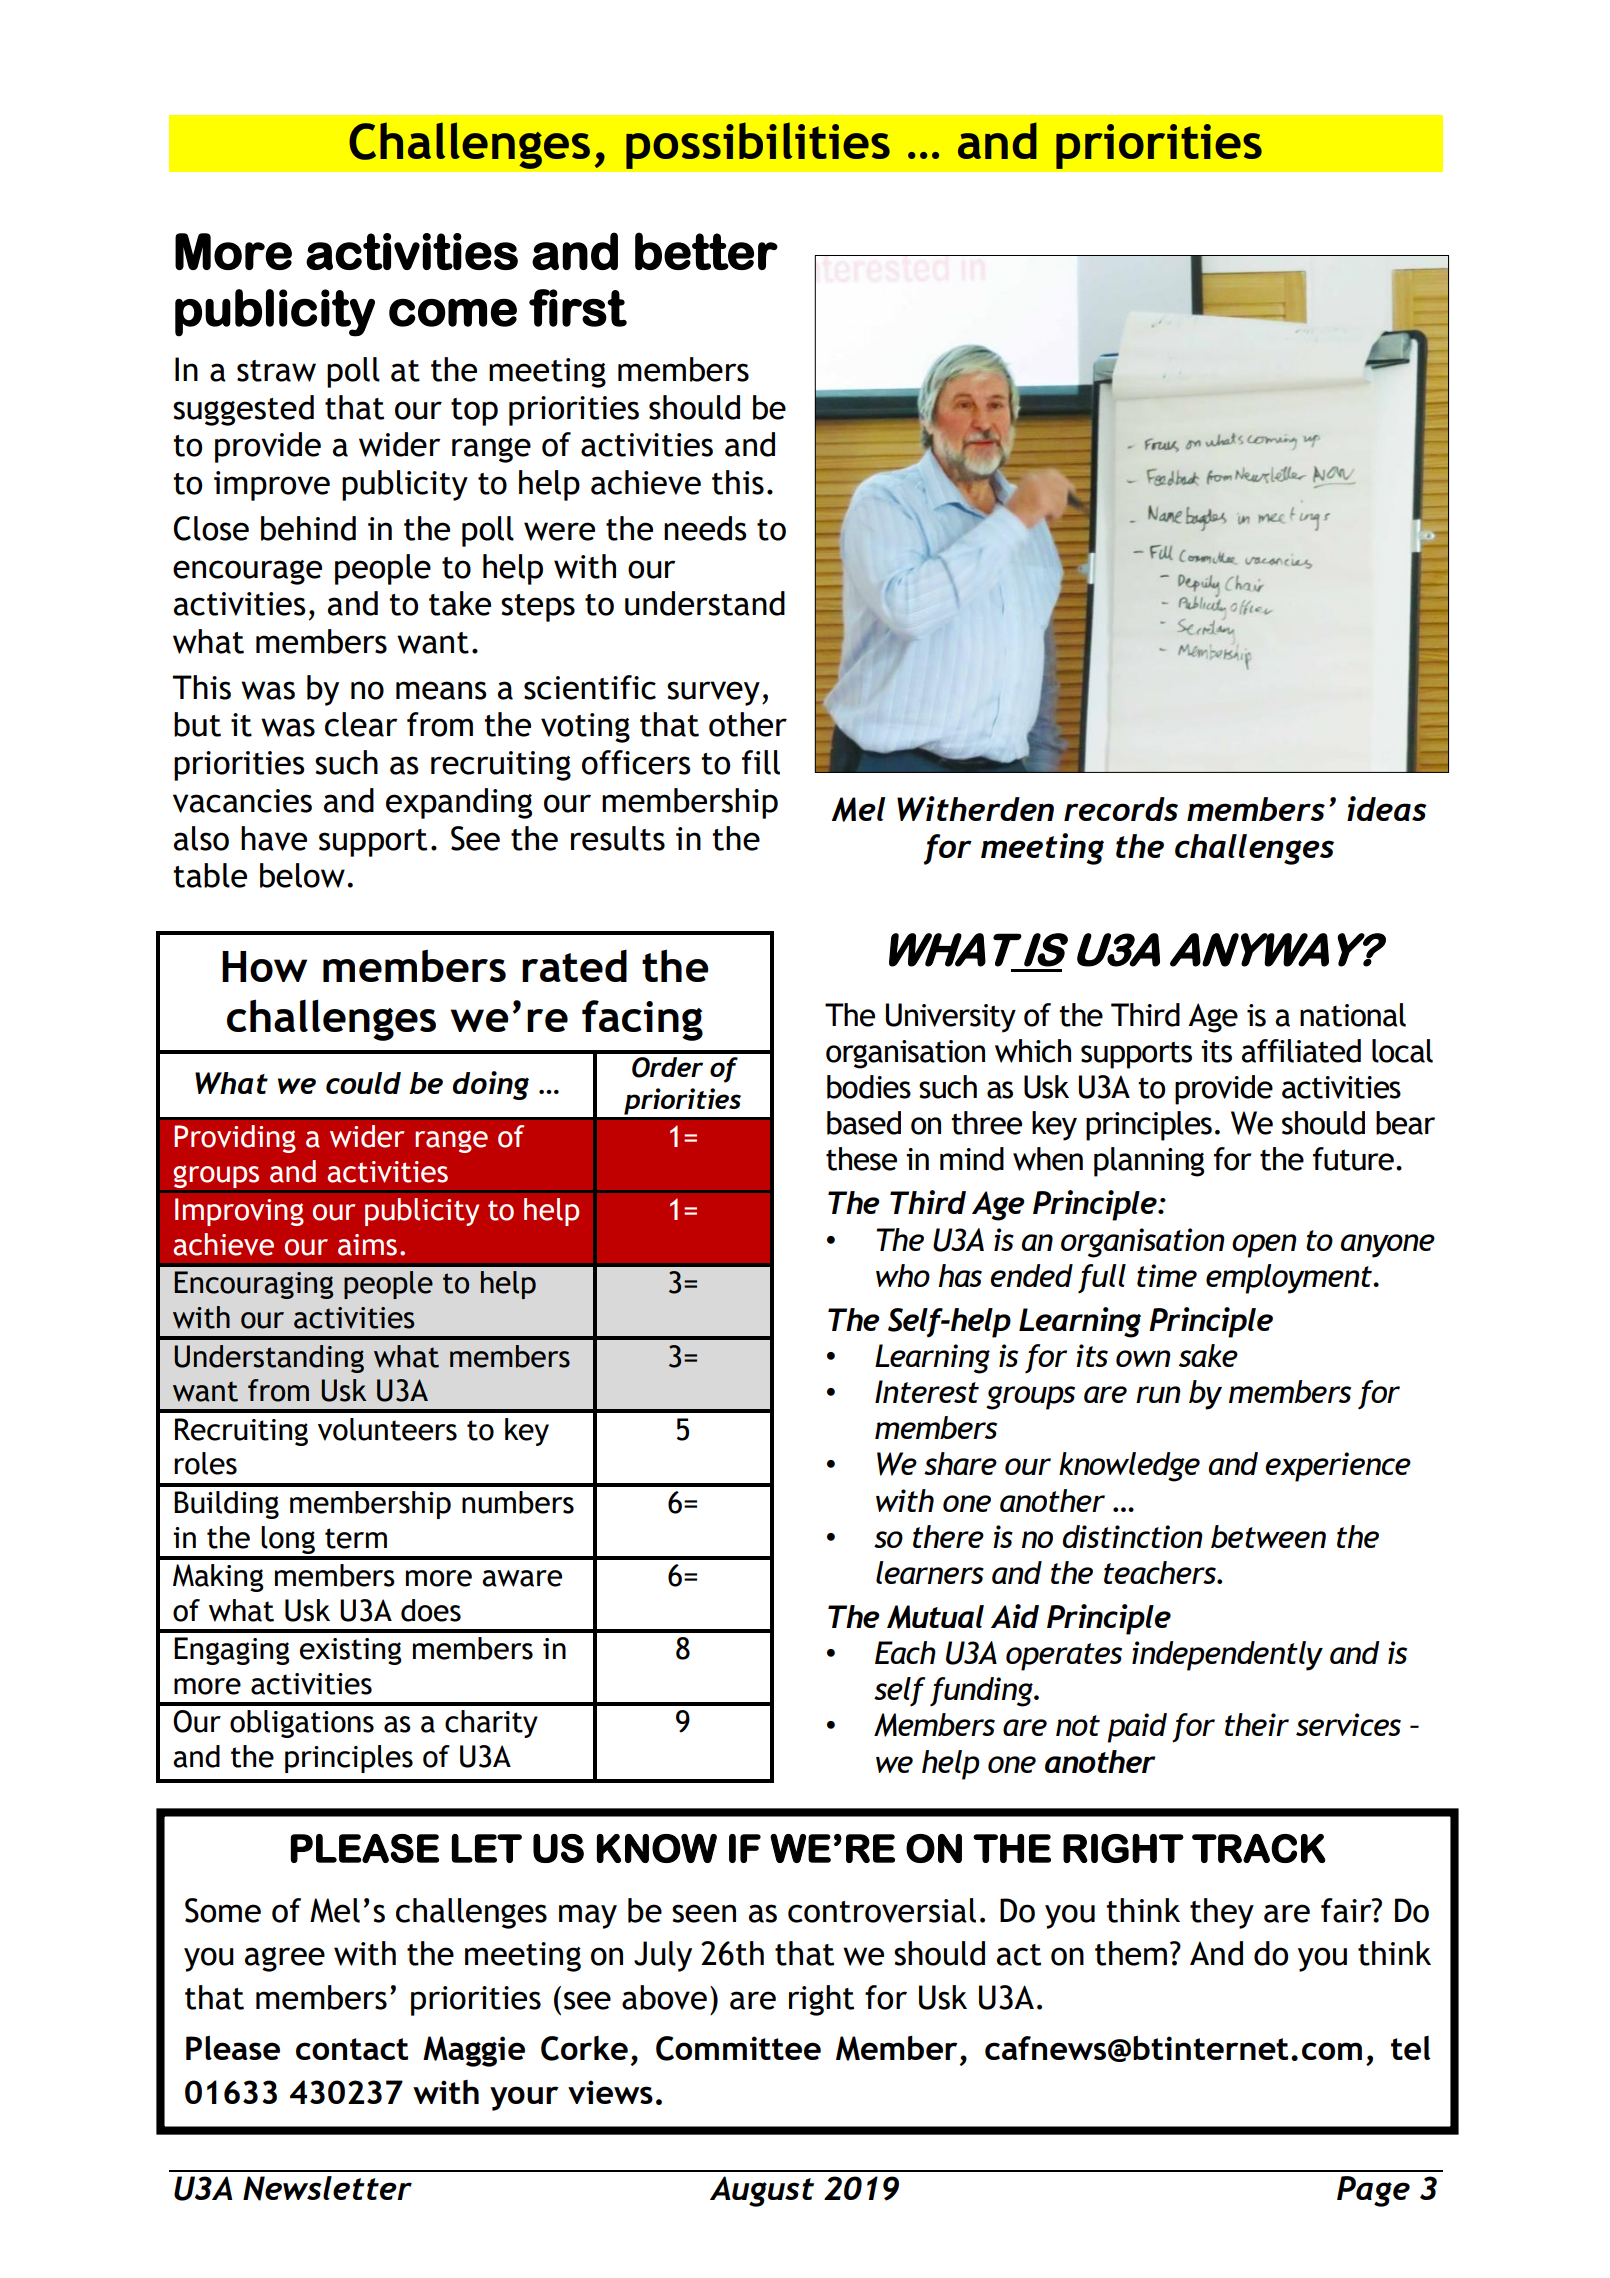 The width and height of the document is (1610, 2278). I want to click on possibilities, so click(758, 145).
